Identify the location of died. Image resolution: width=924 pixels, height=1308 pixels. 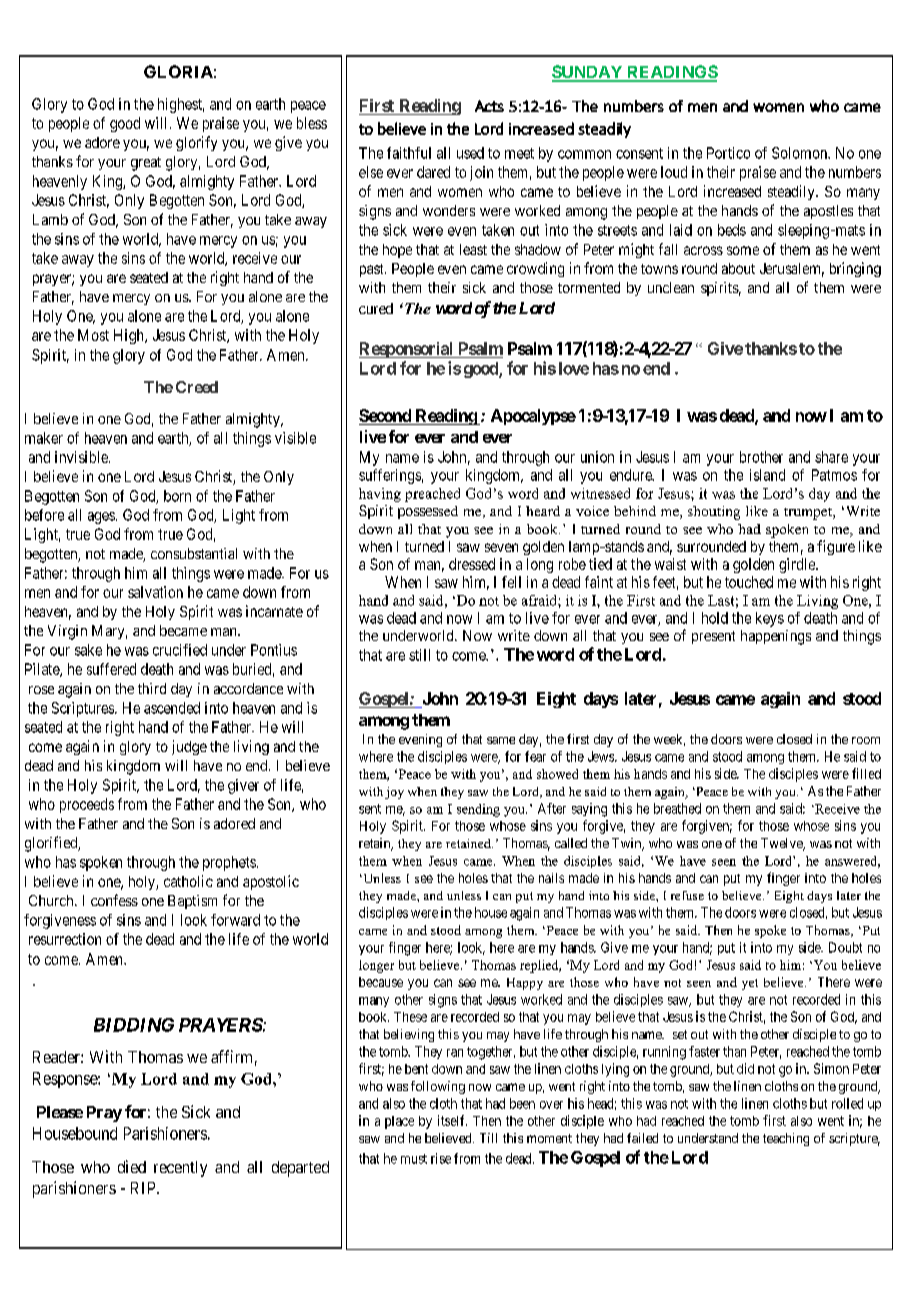
(132, 1166).
